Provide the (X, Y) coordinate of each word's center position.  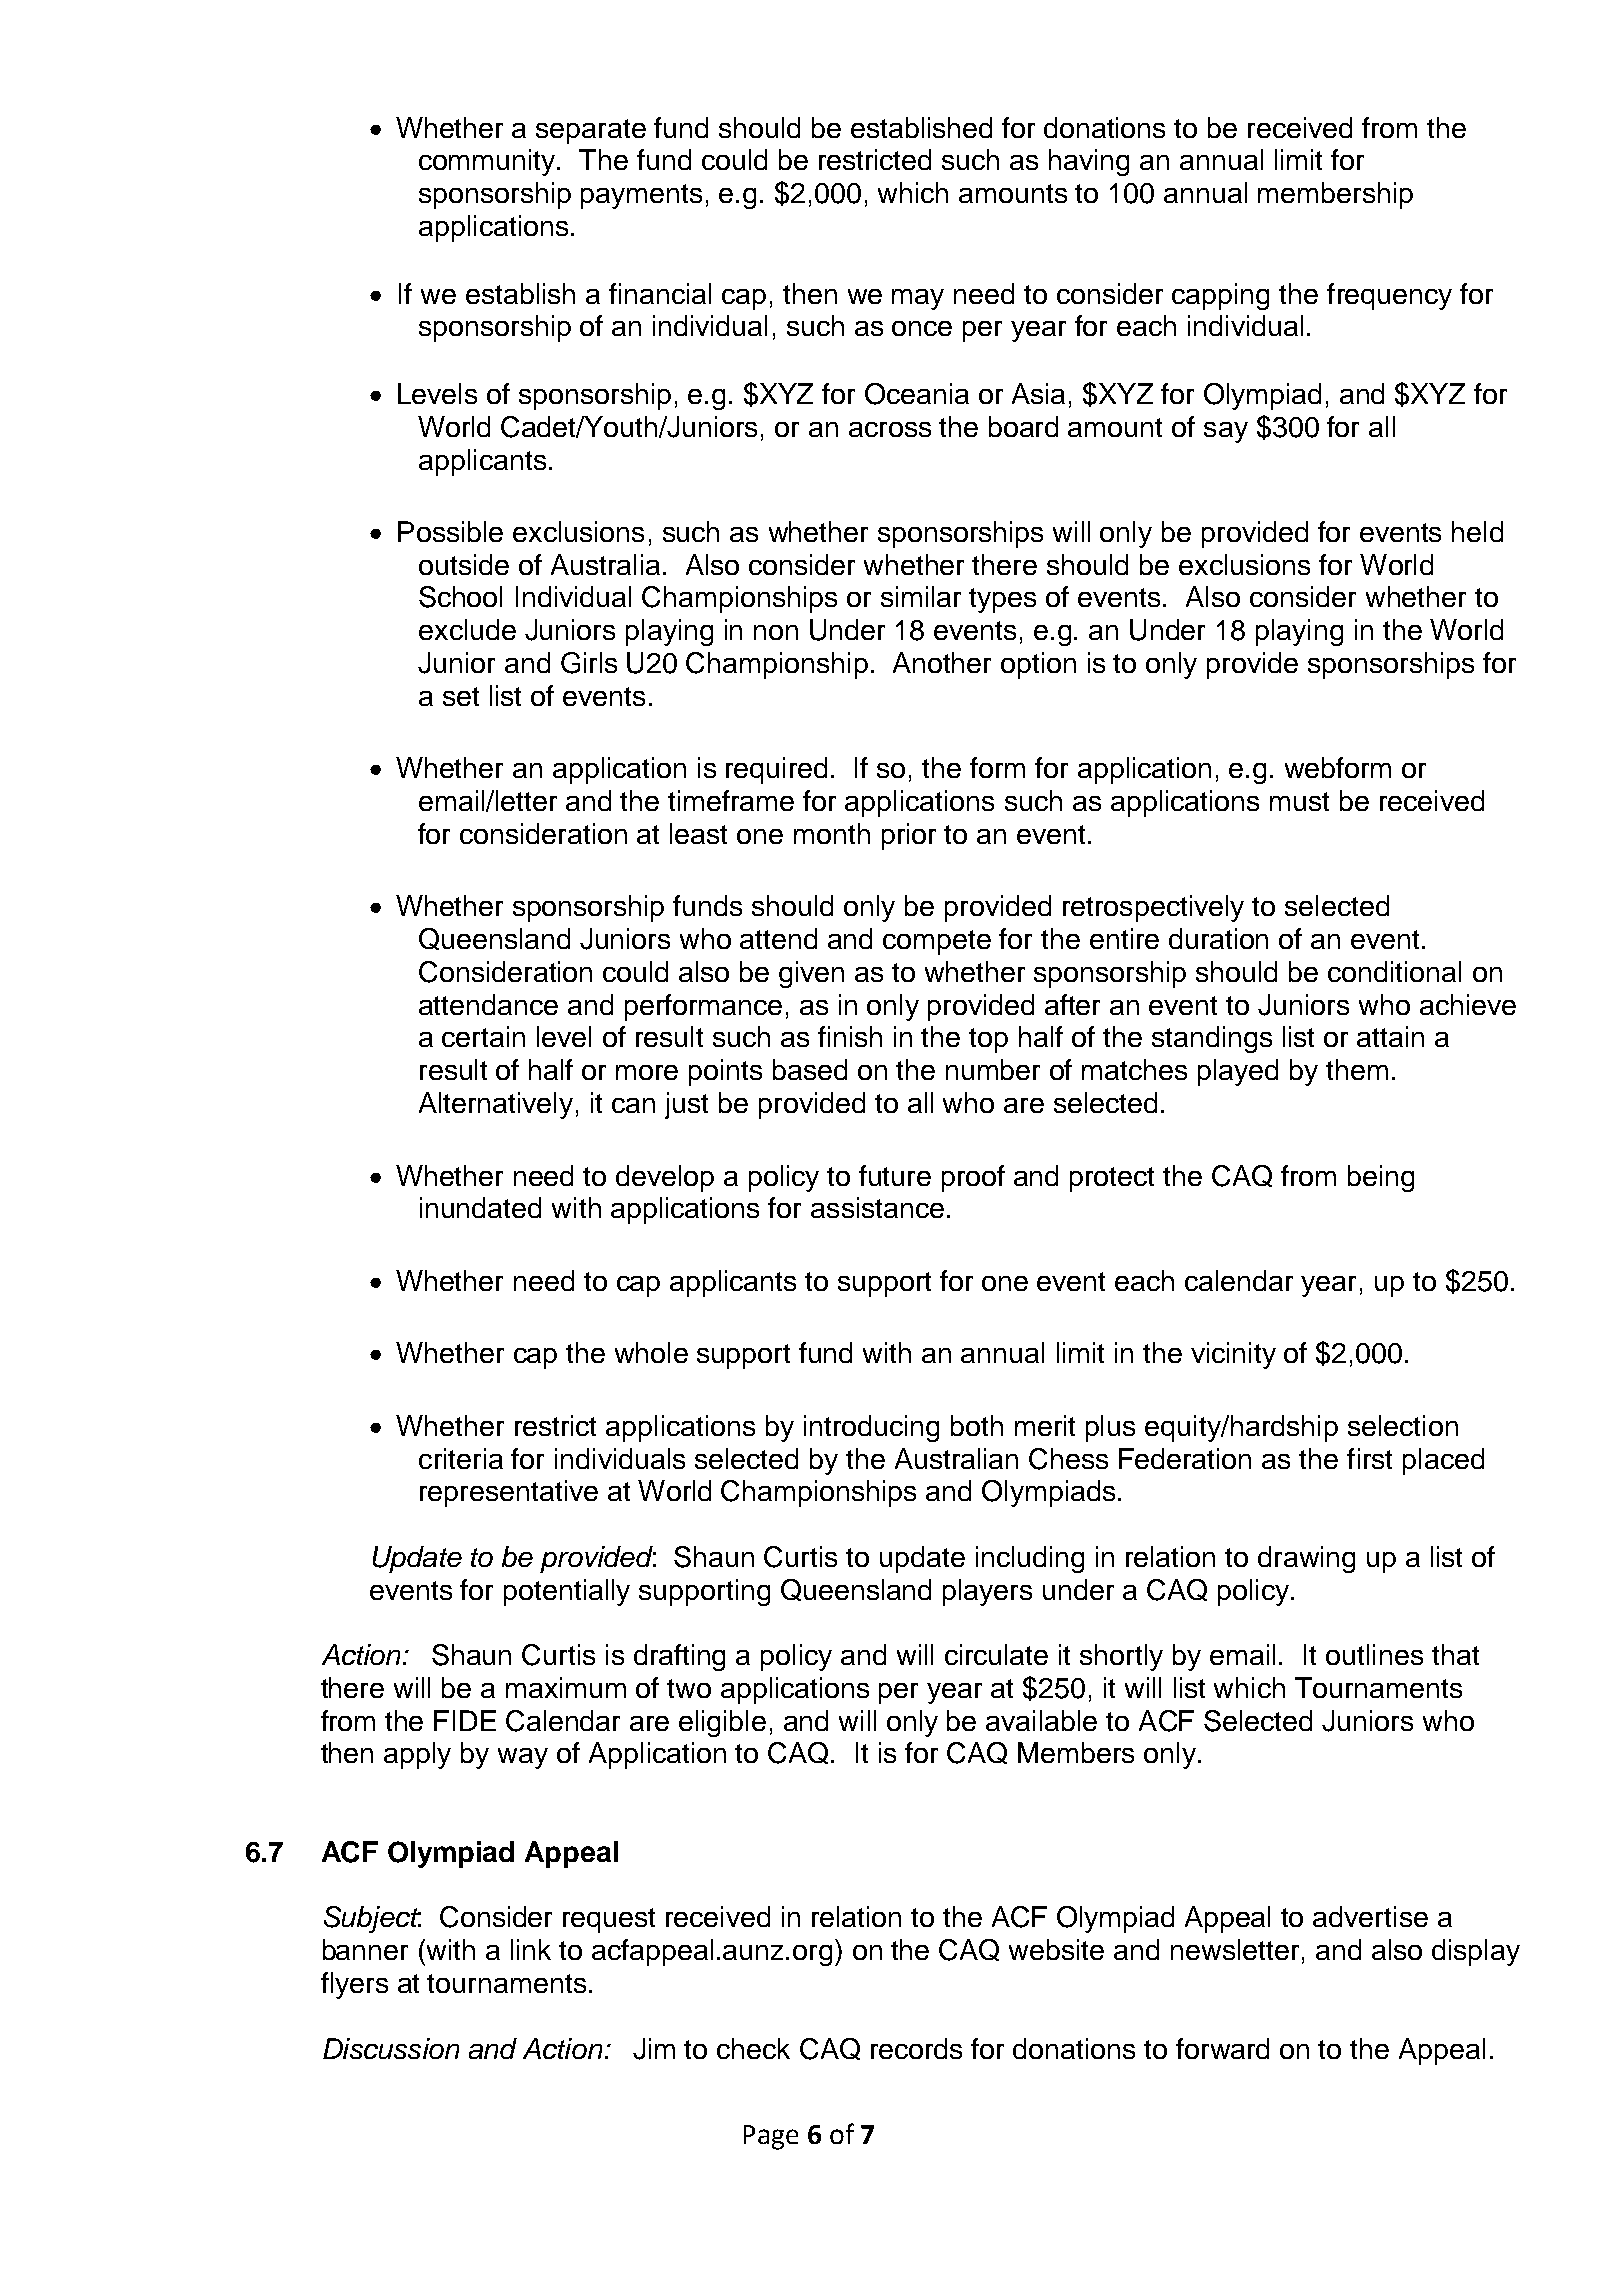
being (1381, 1178)
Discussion (391, 2048)
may (918, 299)
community (489, 162)
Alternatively (496, 1105)
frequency (1389, 296)
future (895, 1175)
